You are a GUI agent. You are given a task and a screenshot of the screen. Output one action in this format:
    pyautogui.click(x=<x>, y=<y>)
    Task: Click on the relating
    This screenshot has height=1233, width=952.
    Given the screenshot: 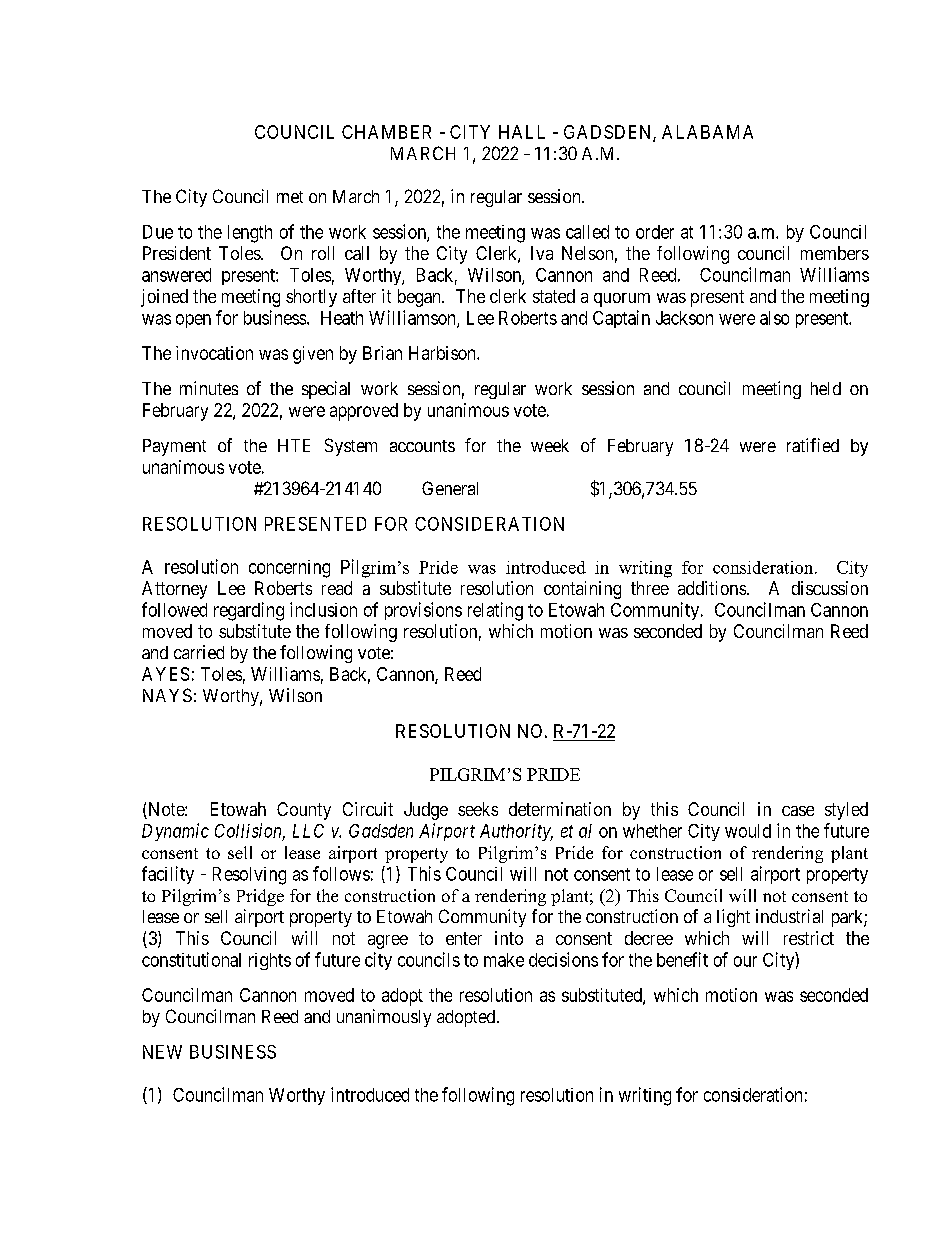 What is the action you would take?
    pyautogui.click(x=495, y=611)
